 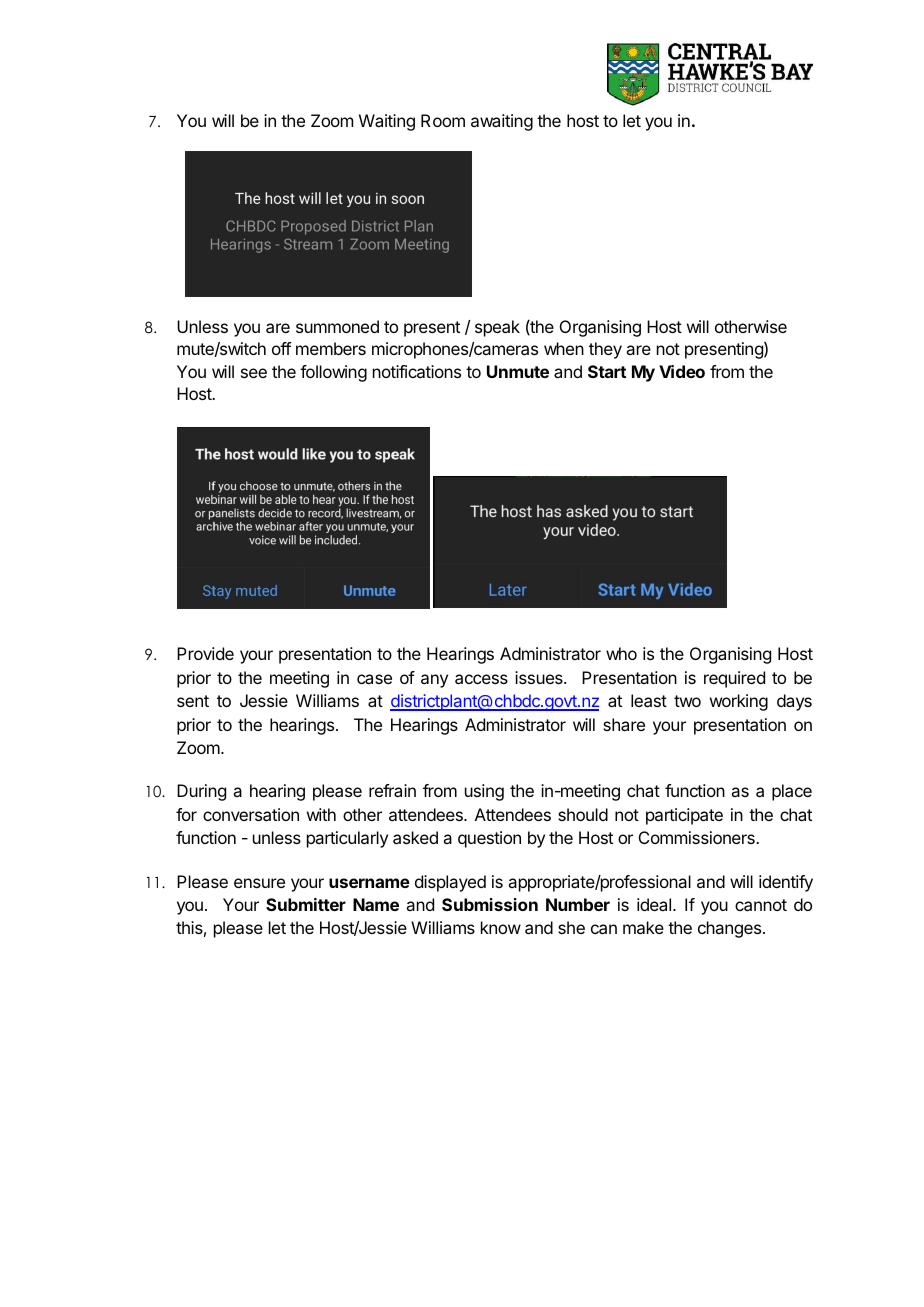 What do you see at coordinates (605, 350) in the page?
I see `they` at bounding box center [605, 350].
